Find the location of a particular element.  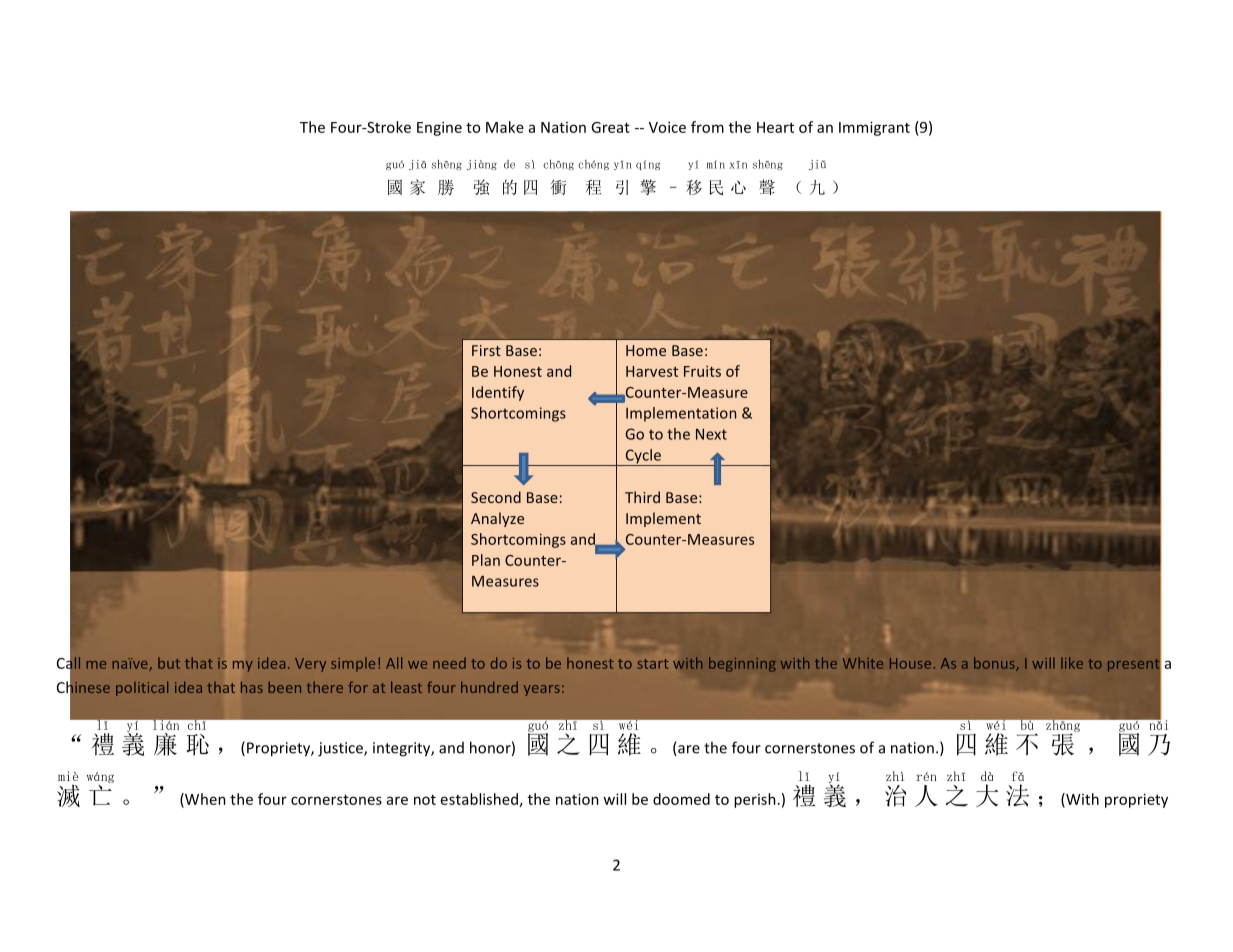

Very is located at coordinates (310, 665).
